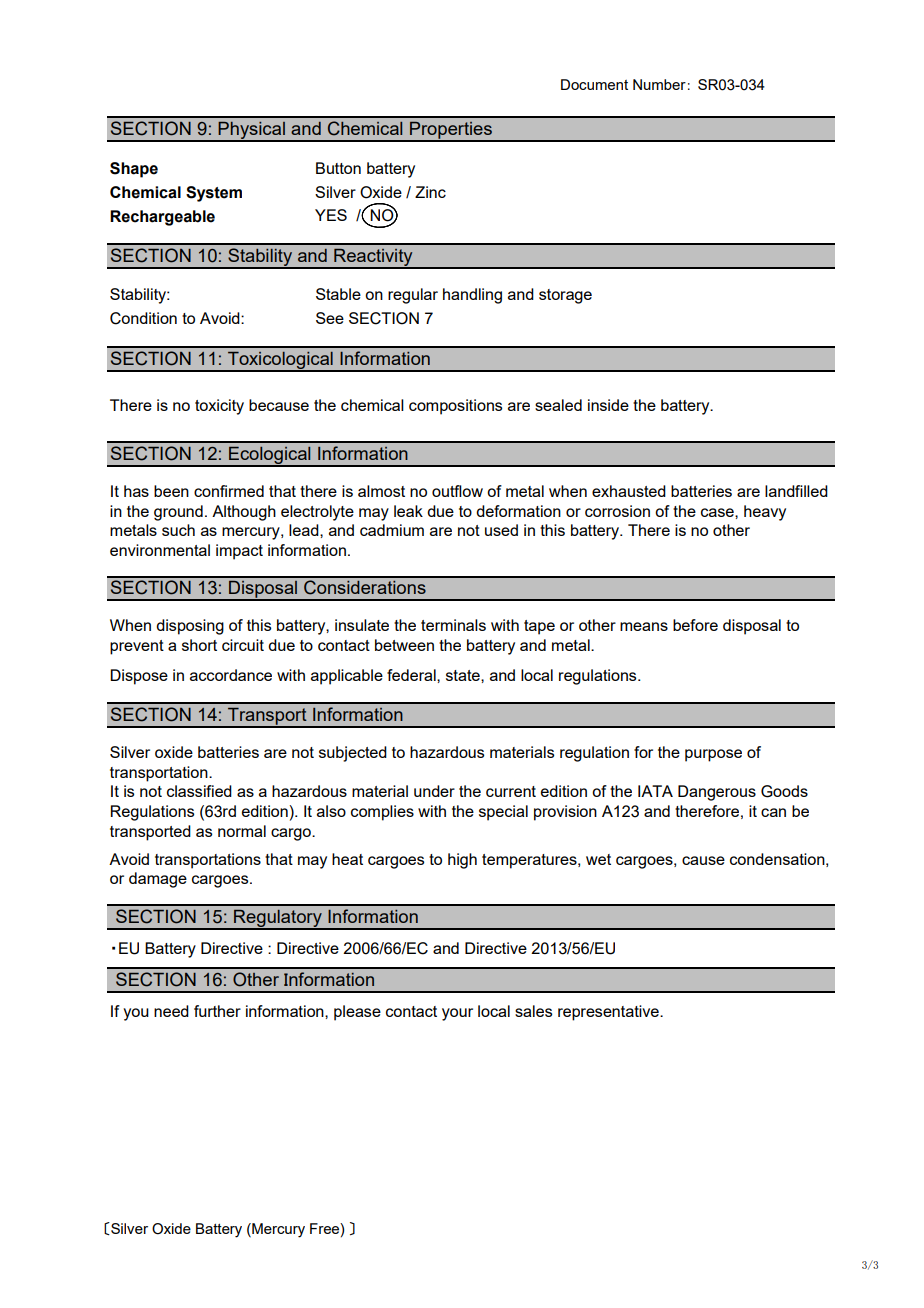  I want to click on Shape, so click(134, 170).
